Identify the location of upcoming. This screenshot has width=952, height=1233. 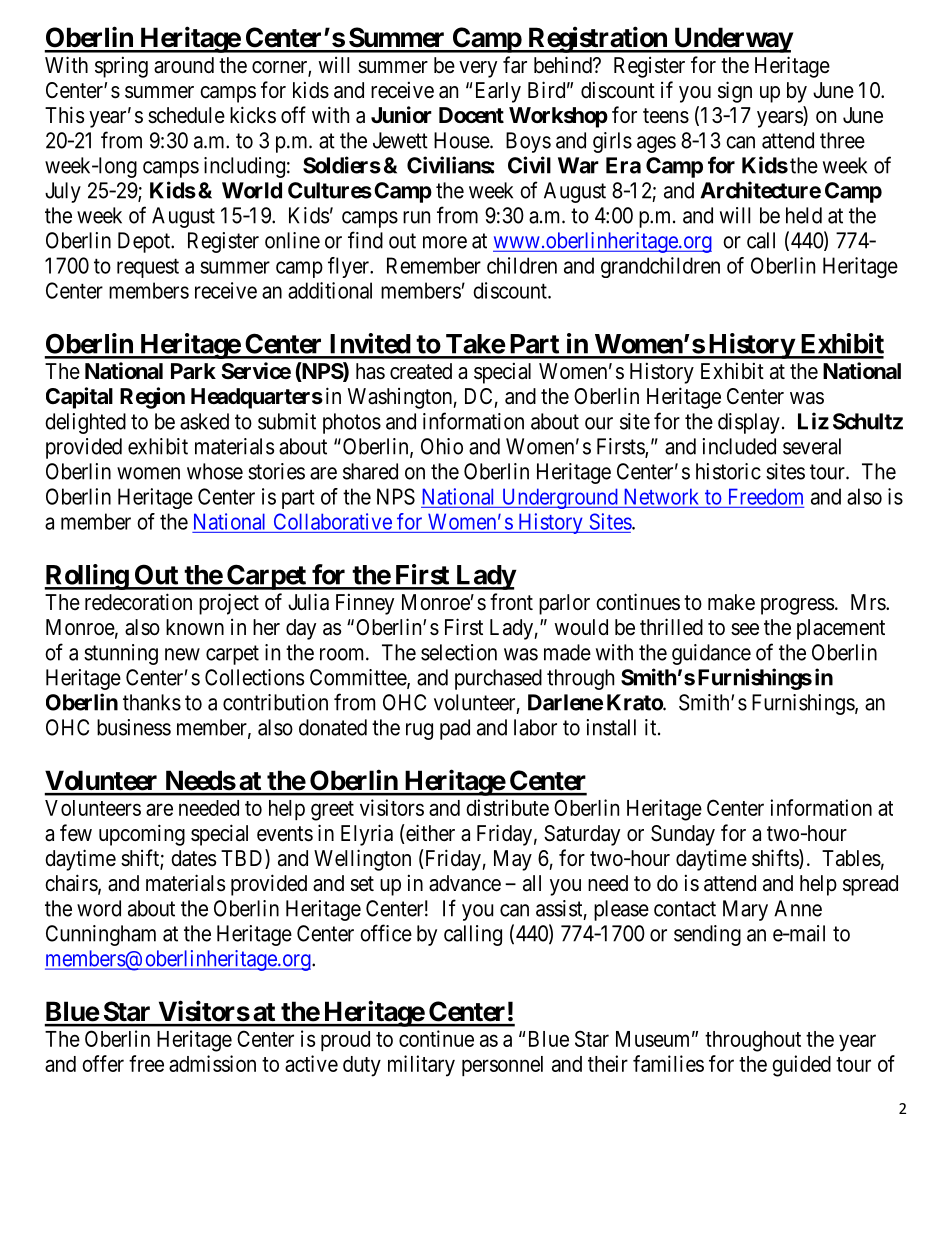
(142, 835).
